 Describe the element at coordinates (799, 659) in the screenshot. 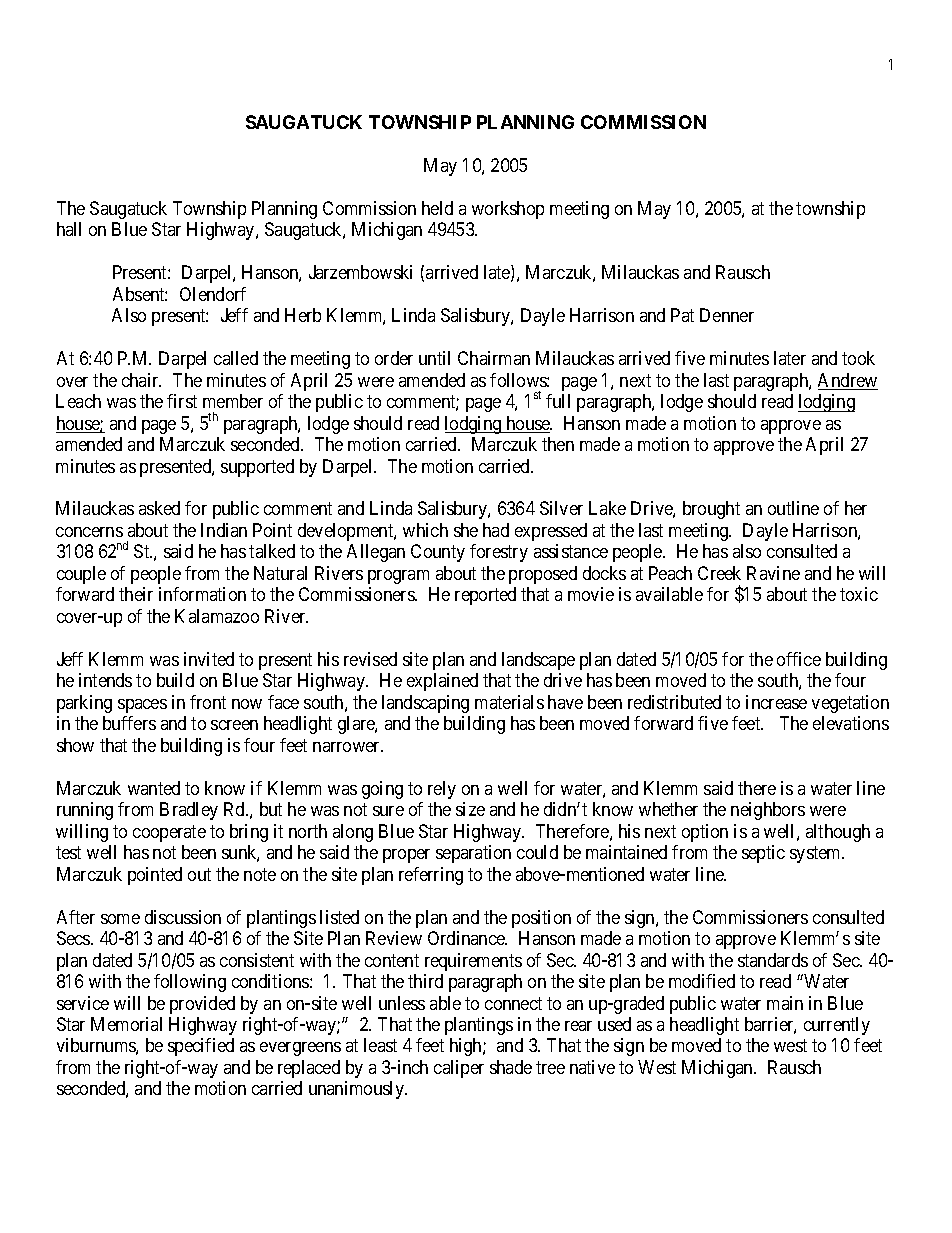

I see `office` at that location.
